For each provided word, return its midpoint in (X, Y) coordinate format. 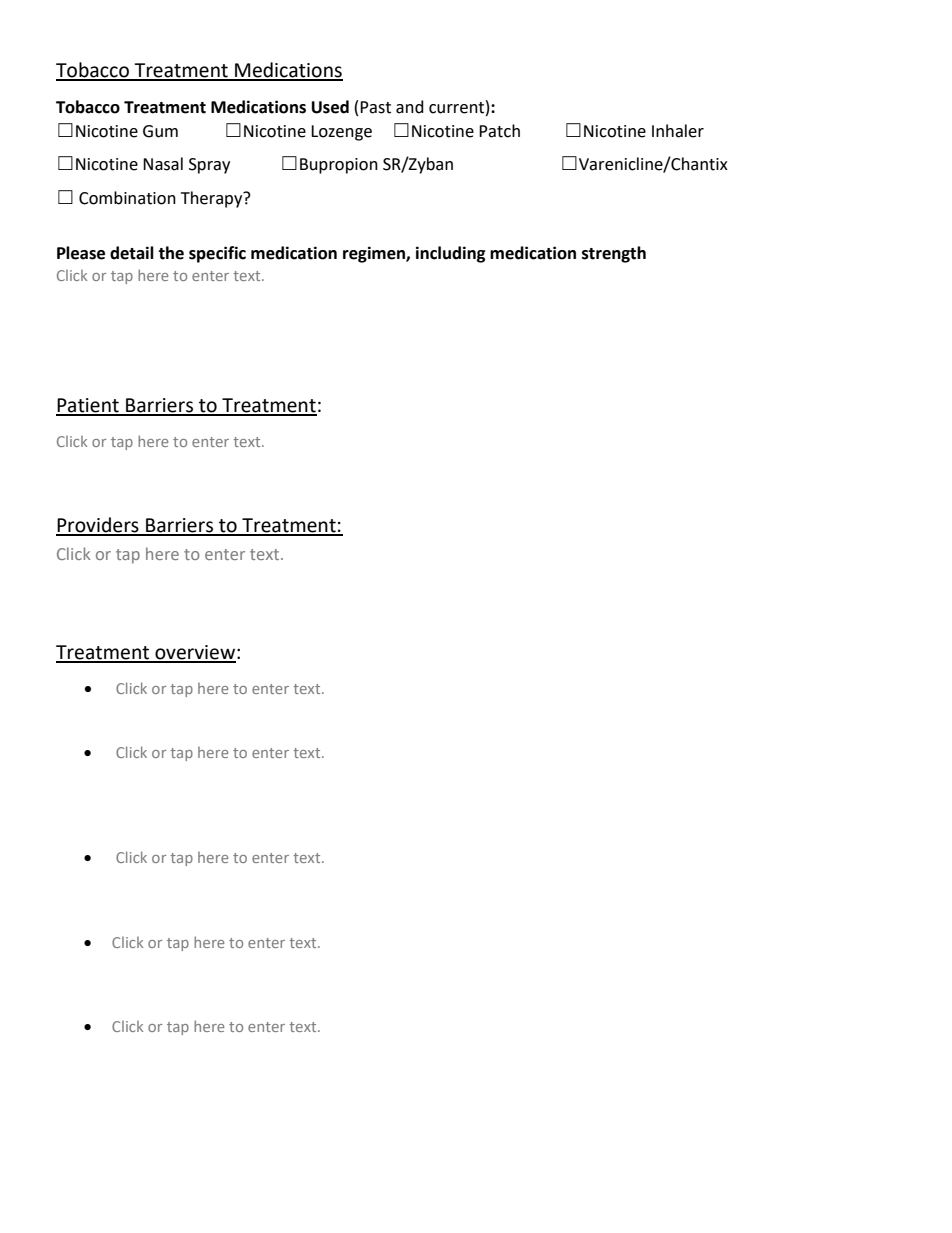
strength (614, 254)
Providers (98, 526)
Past (375, 107)
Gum (160, 131)
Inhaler (678, 131)
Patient (88, 406)
